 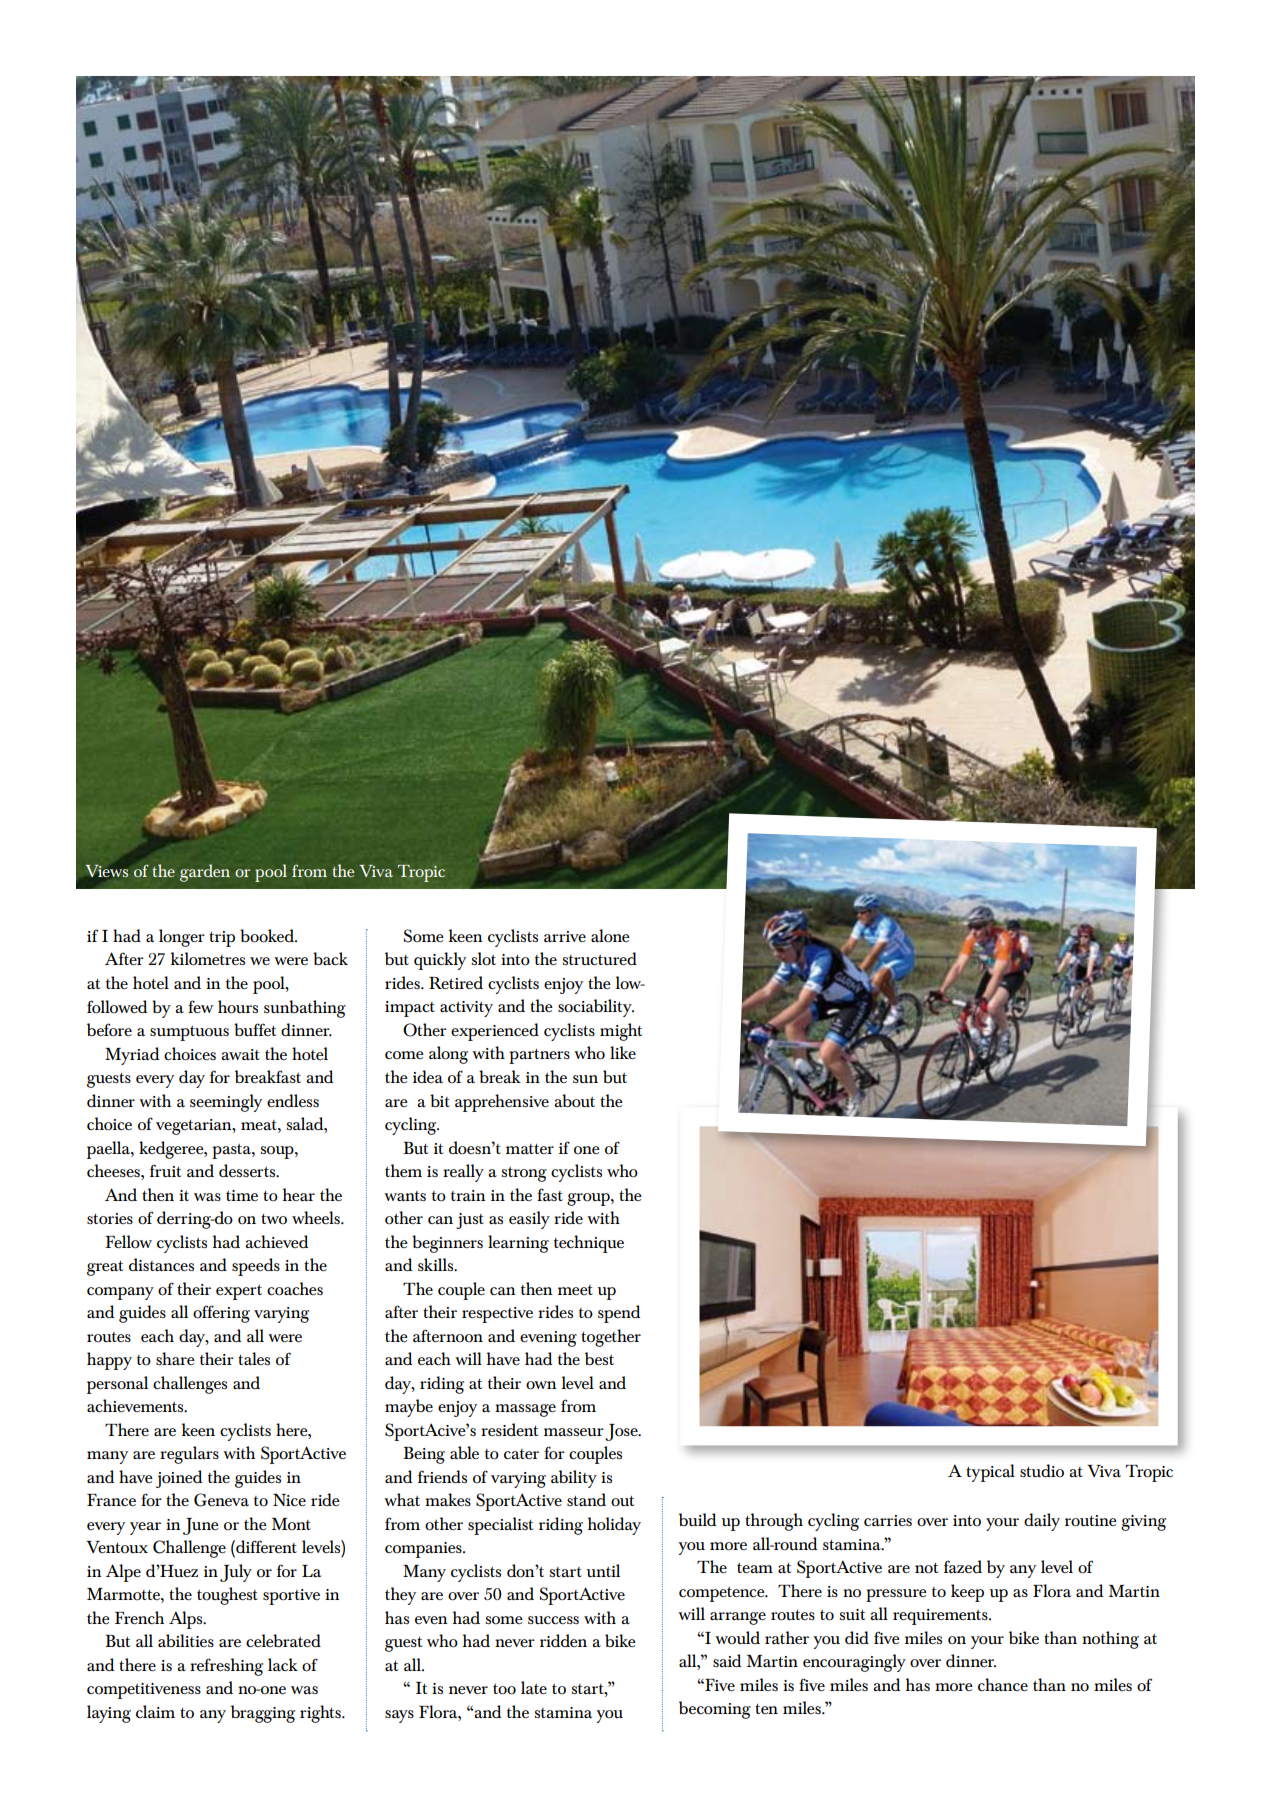 I want to click on refreshing, so click(x=226, y=1667).
